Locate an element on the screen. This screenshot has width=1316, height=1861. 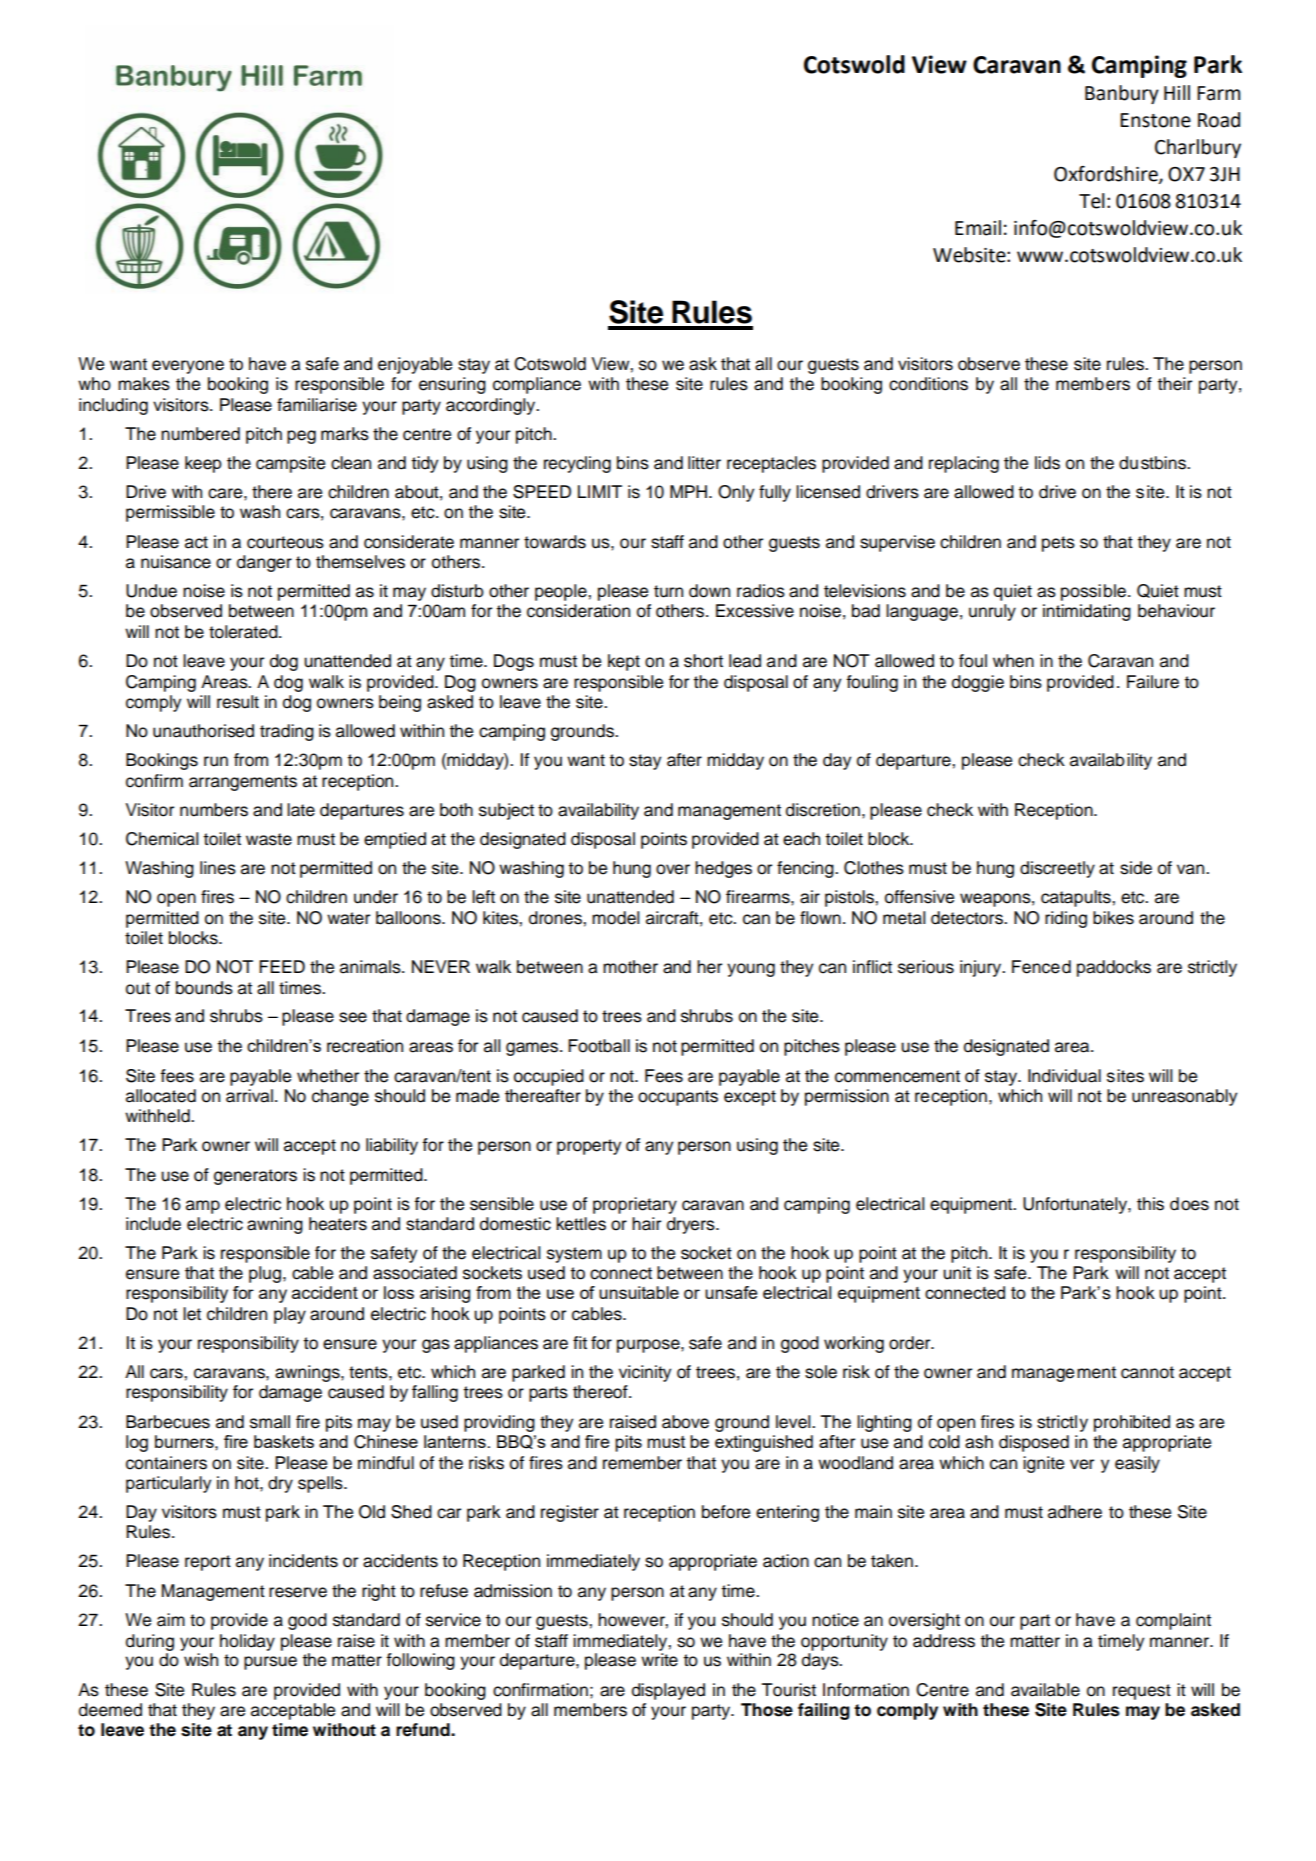
generators is located at coordinates (255, 1177).
